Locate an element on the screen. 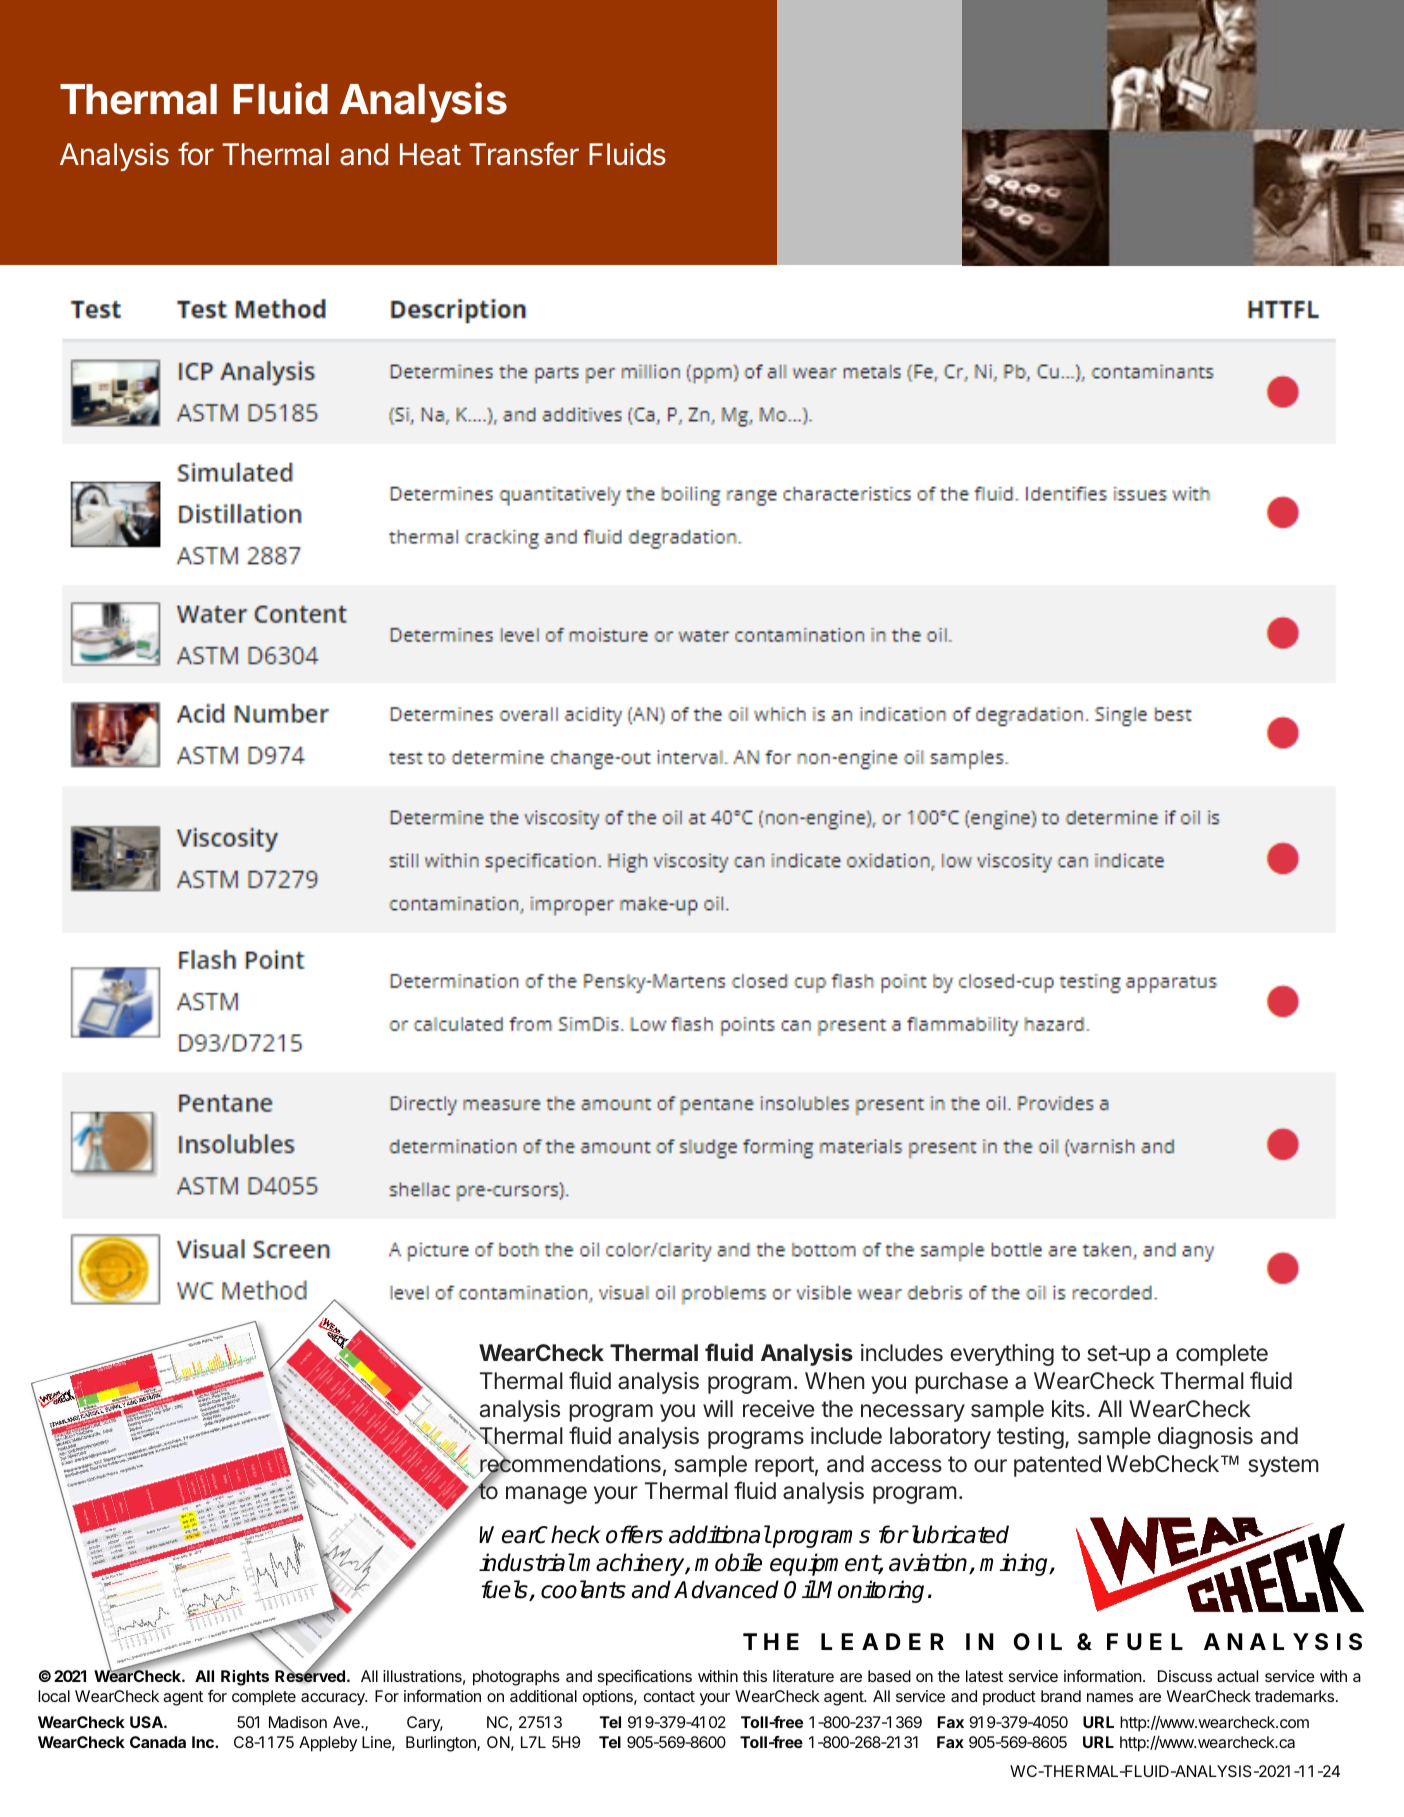  will is located at coordinates (718, 1408).
